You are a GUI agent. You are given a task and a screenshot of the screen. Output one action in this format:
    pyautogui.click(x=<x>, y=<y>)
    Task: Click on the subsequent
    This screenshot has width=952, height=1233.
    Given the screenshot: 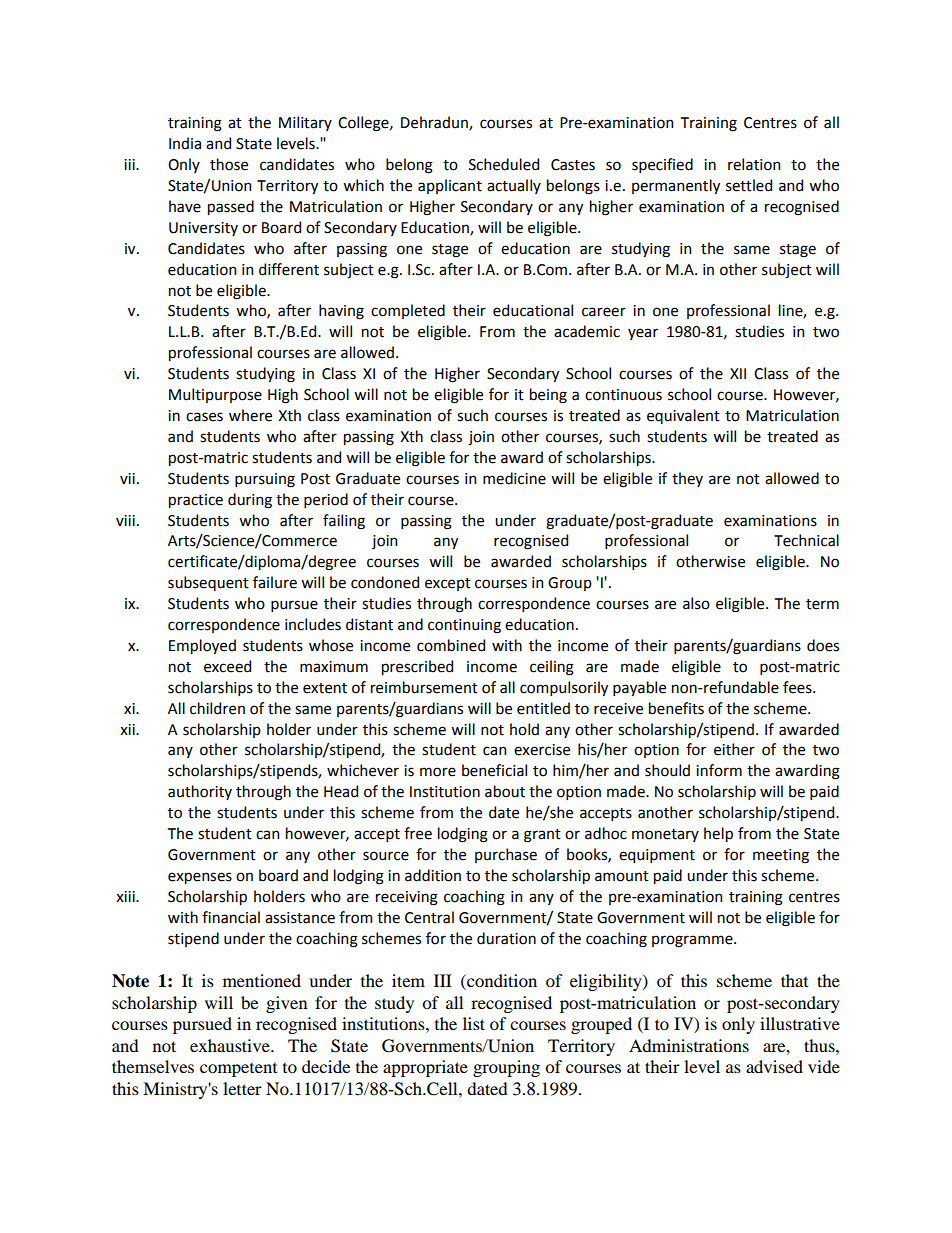 What is the action you would take?
    pyautogui.click(x=208, y=583)
